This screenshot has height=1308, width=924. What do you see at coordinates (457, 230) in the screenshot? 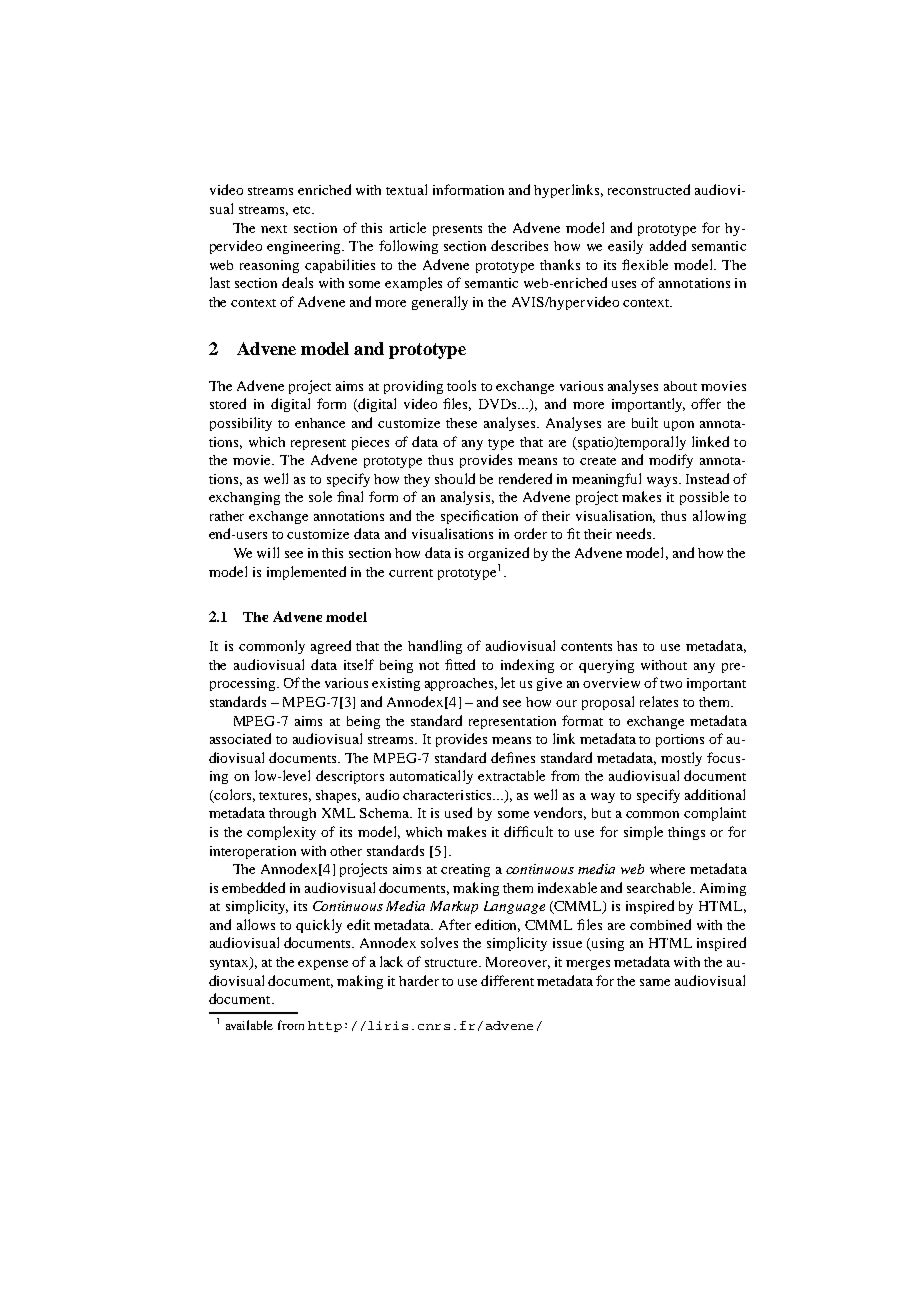
I see `presents` at bounding box center [457, 230].
